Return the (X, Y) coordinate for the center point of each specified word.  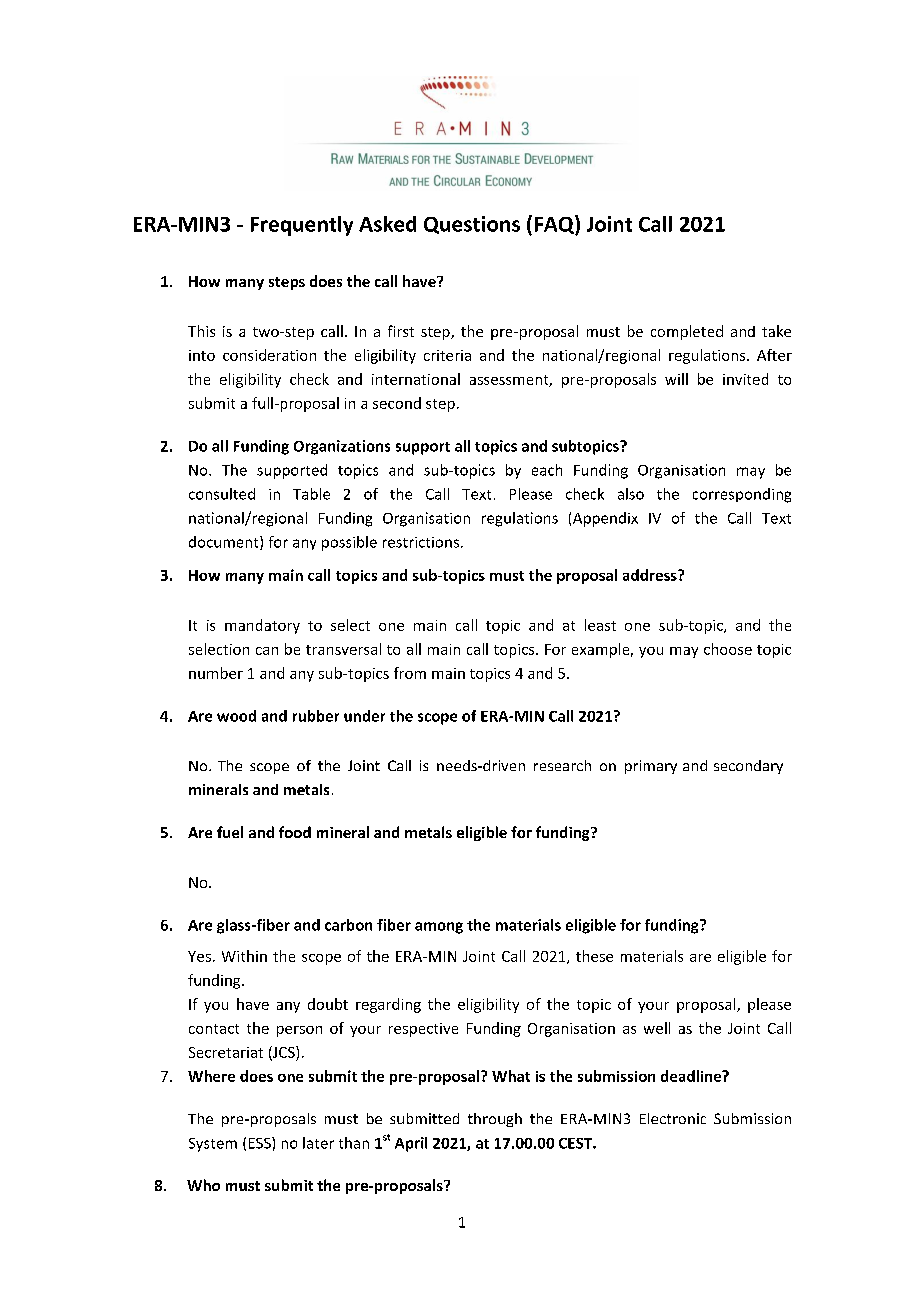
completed (687, 332)
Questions (472, 225)
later (318, 1143)
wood (236, 716)
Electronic (673, 1118)
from (410, 673)
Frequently (302, 226)
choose (728, 649)
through (495, 1120)
